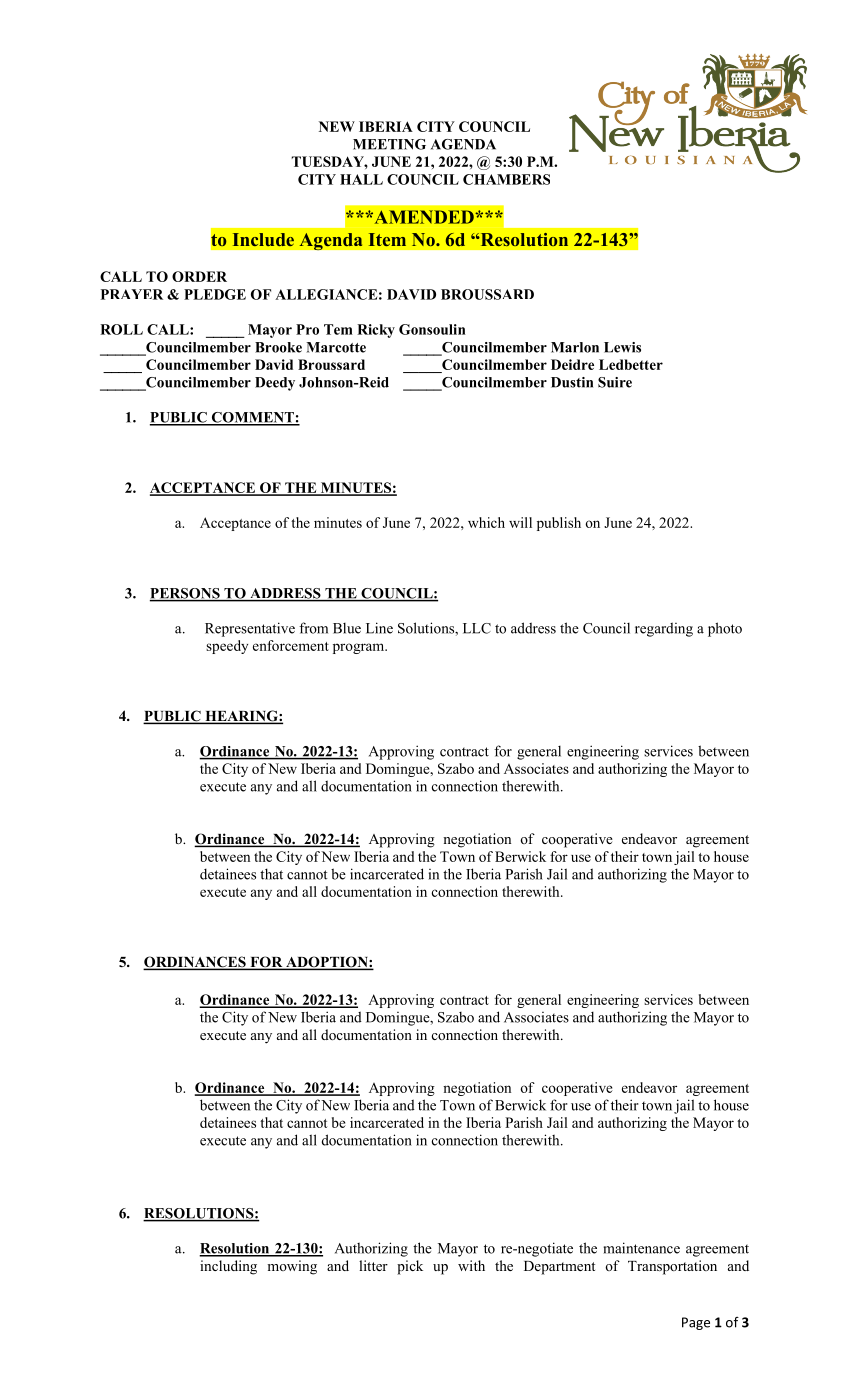 The height and width of the screenshot is (1400, 849). Describe the element at coordinates (672, 1267) in the screenshot. I see `Transportation` at that location.
